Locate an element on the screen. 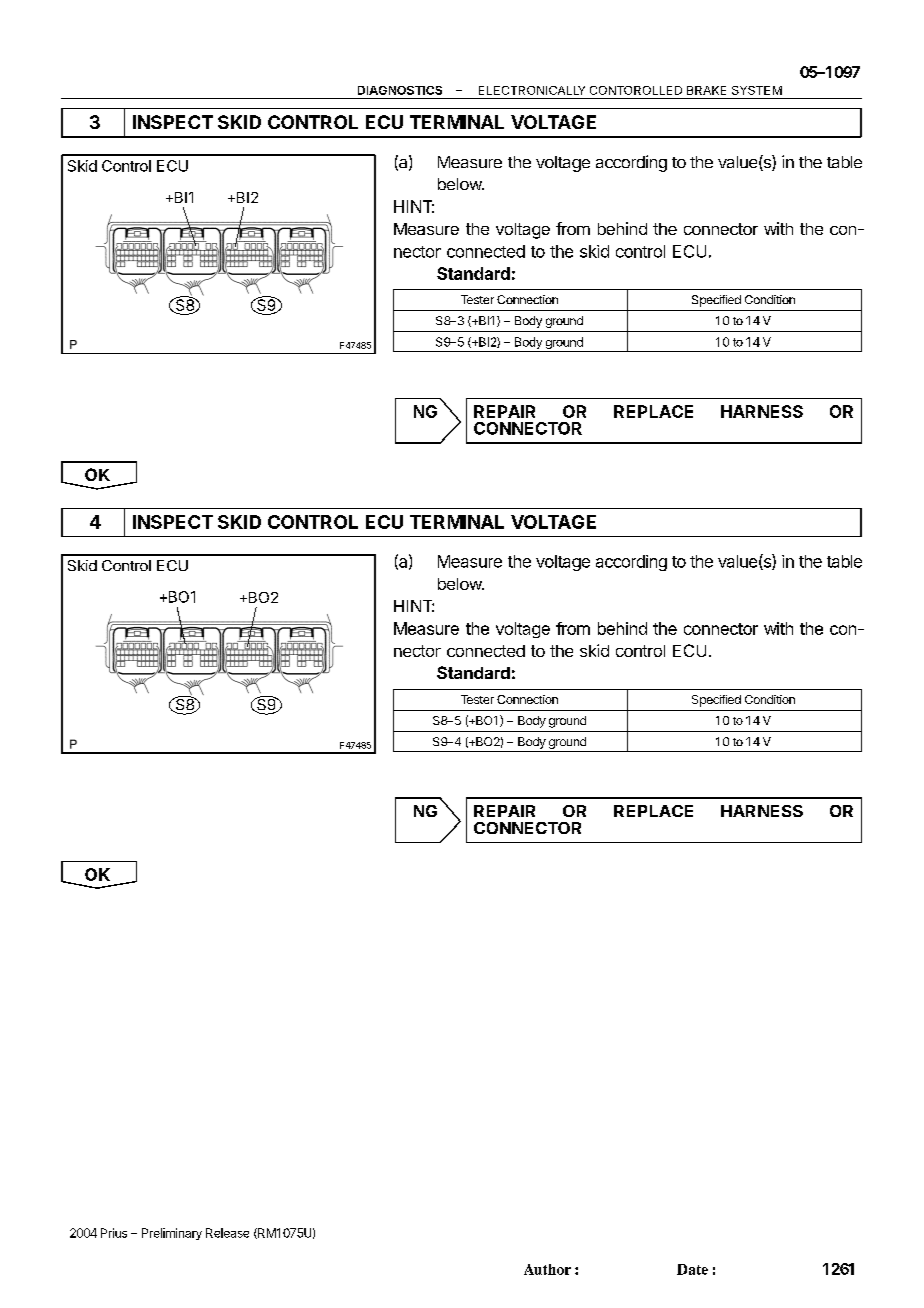 The height and width of the screenshot is (1308, 924). Preliminary is located at coordinates (172, 1234).
